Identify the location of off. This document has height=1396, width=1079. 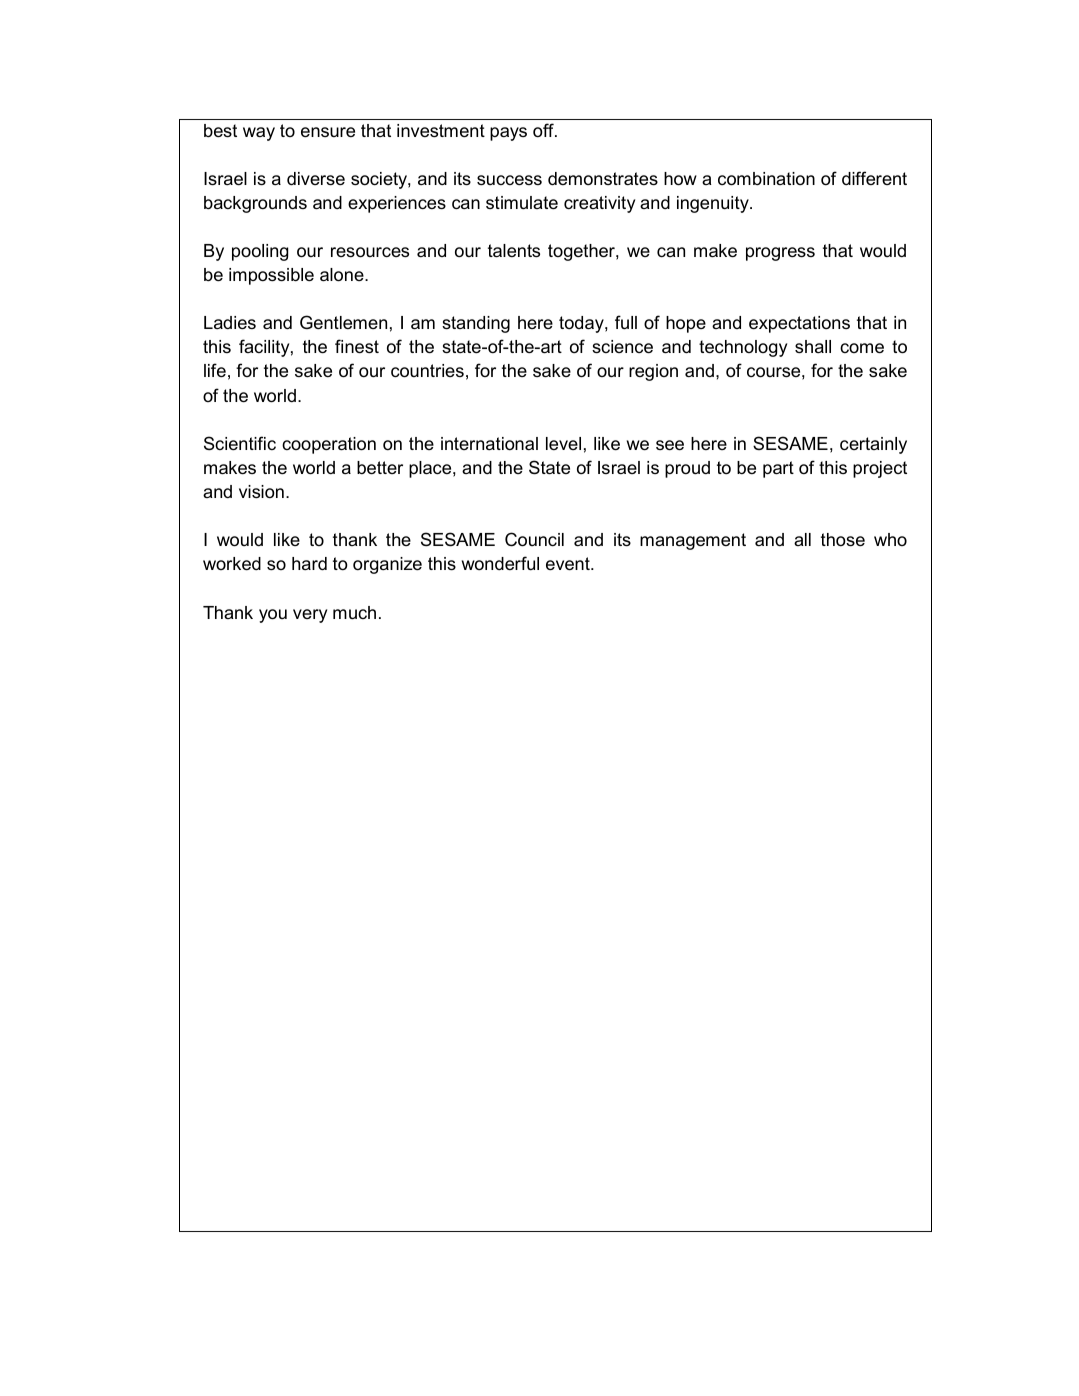
(544, 130).
